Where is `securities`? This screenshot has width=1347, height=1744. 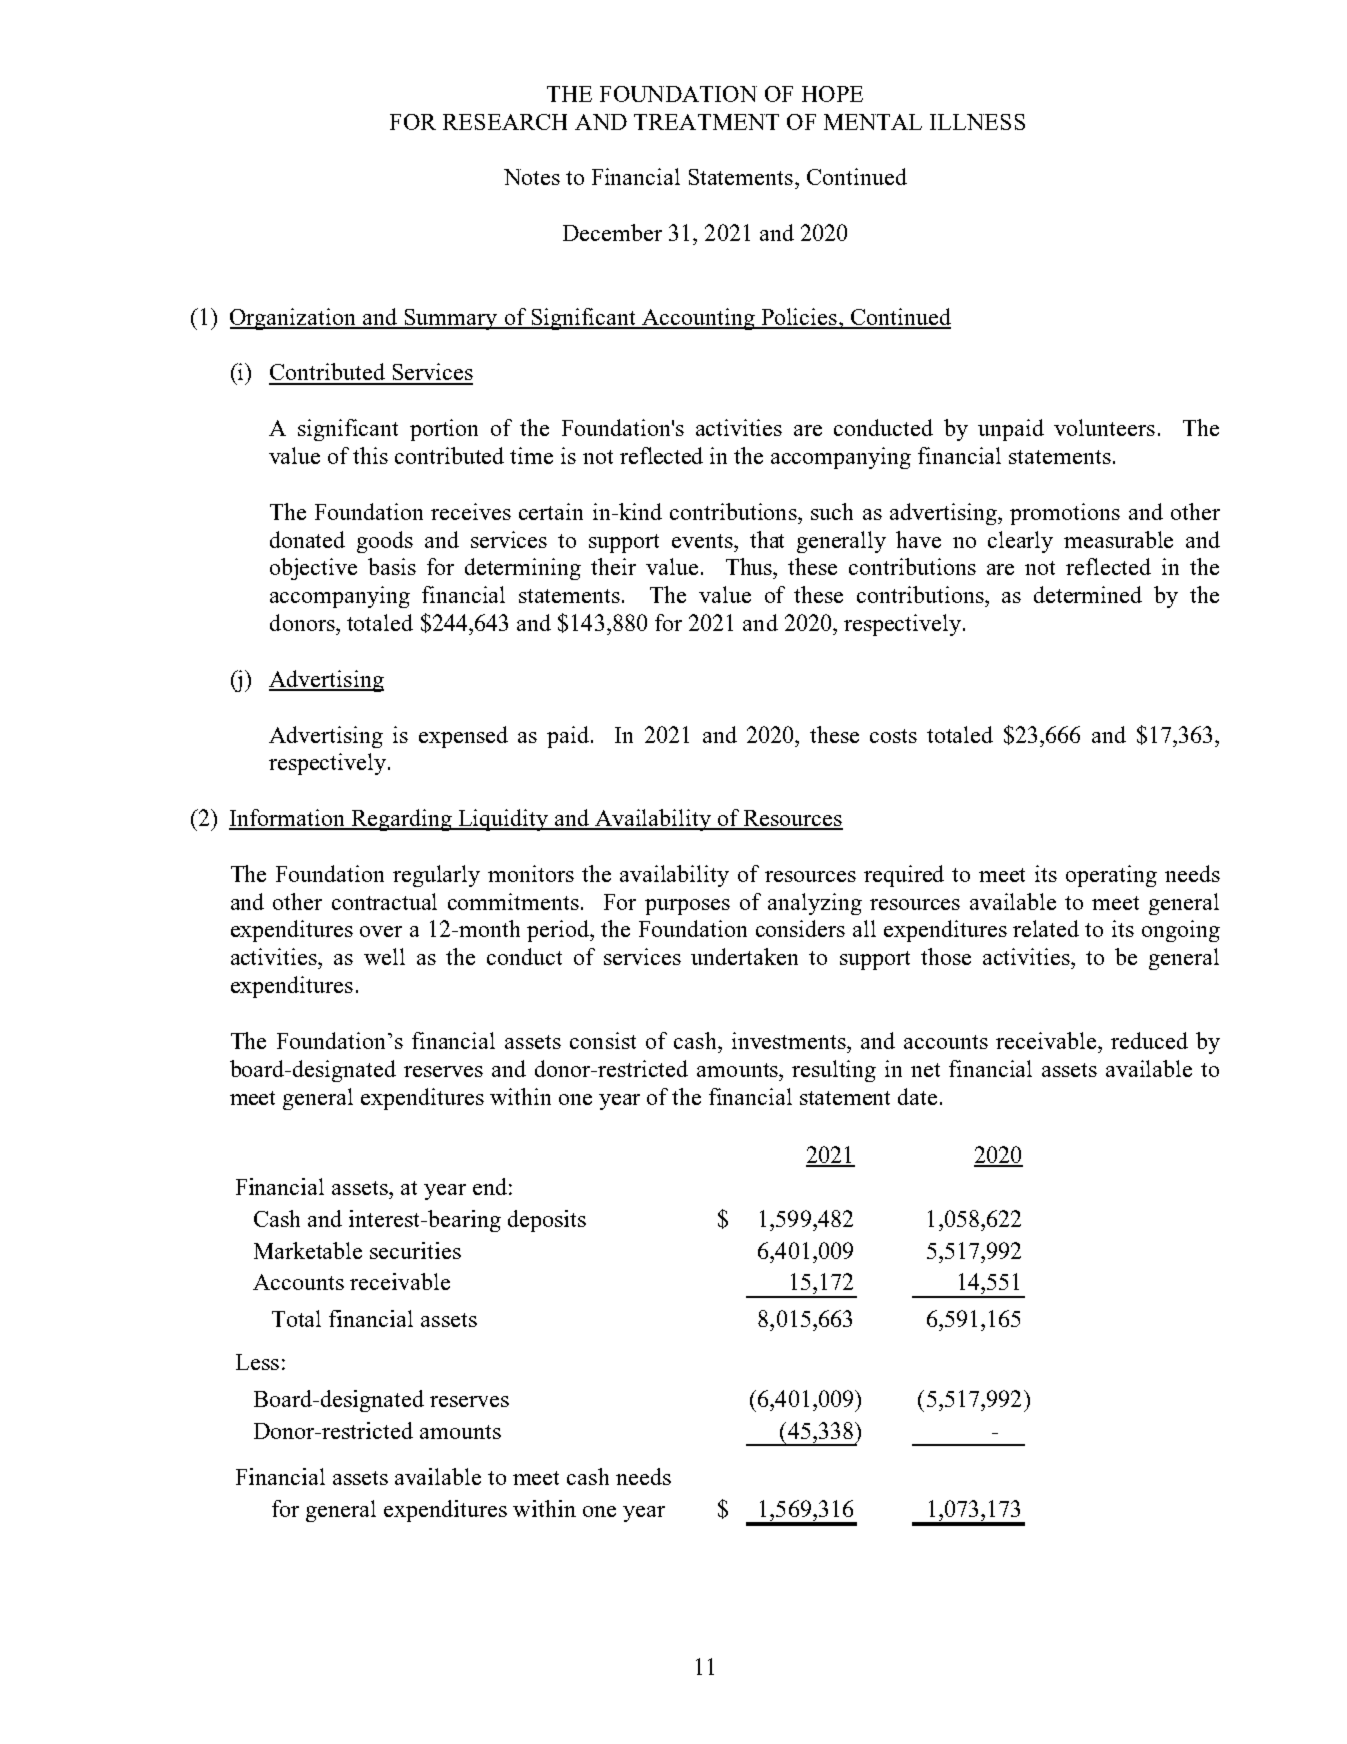
securities is located at coordinates (415, 1250).
